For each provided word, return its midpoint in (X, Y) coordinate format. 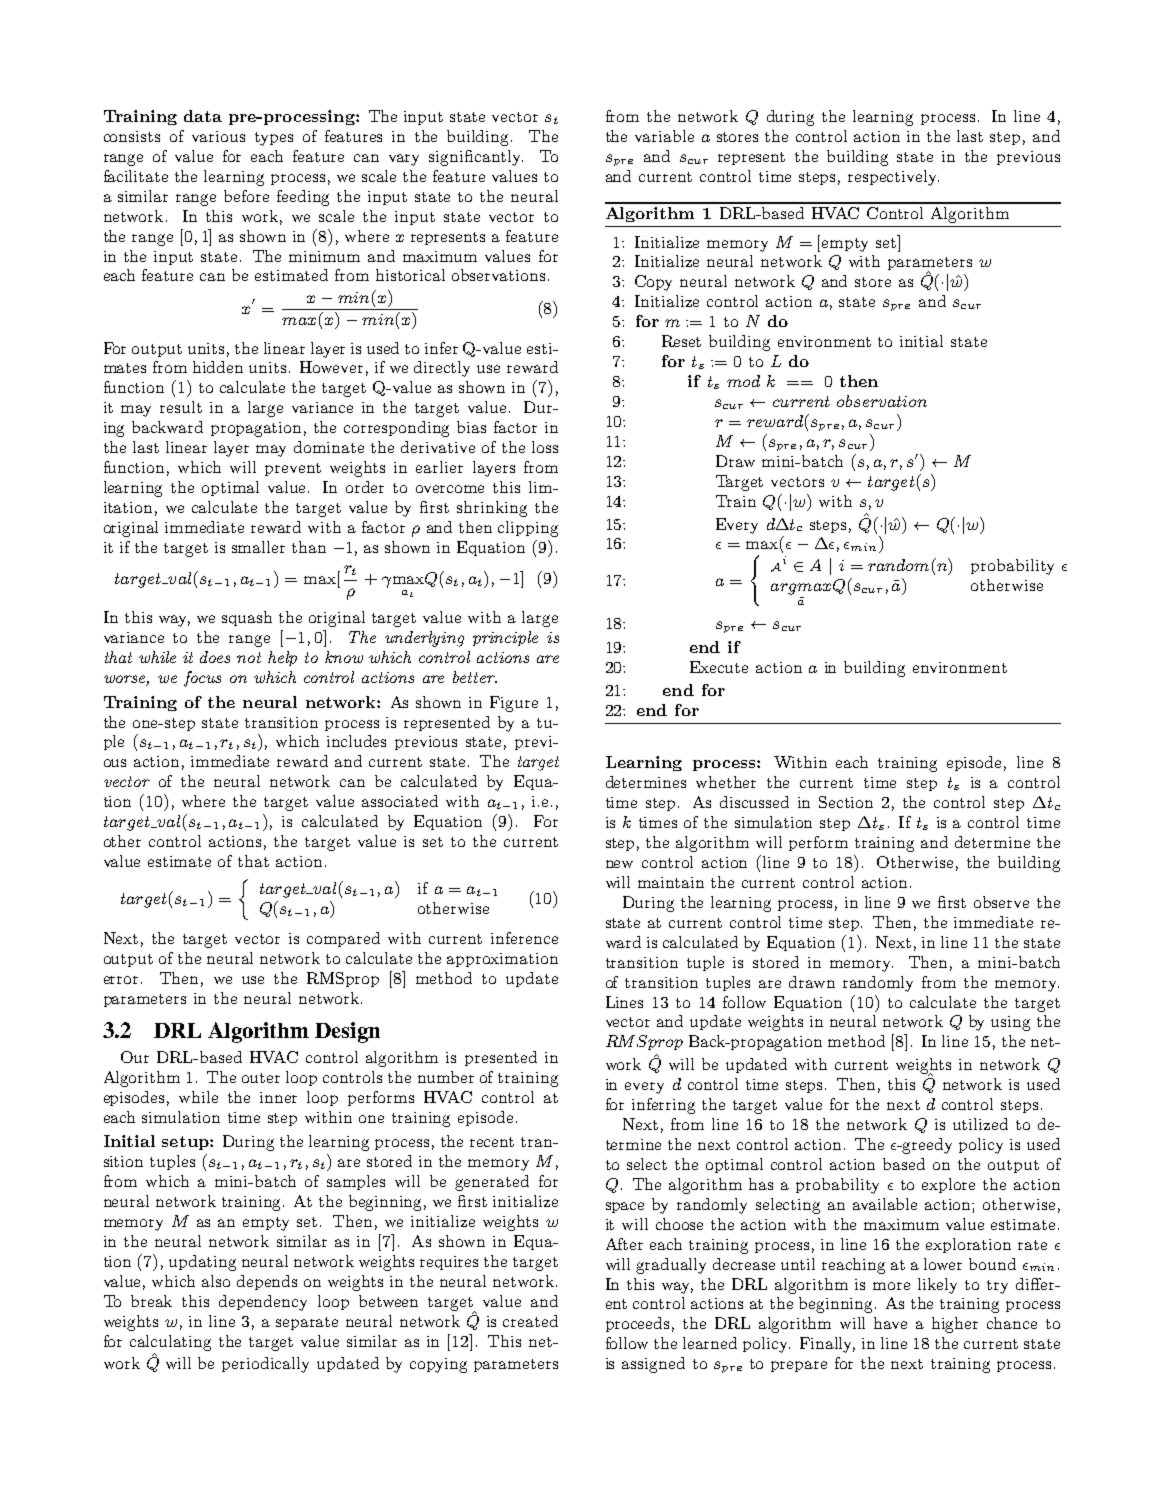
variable (664, 136)
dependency (263, 1303)
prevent (293, 469)
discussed (754, 802)
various (218, 136)
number (446, 1077)
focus (202, 679)
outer (261, 1078)
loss (545, 447)
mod (743, 381)
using (1010, 1023)
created (530, 1321)
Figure (514, 704)
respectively (893, 178)
